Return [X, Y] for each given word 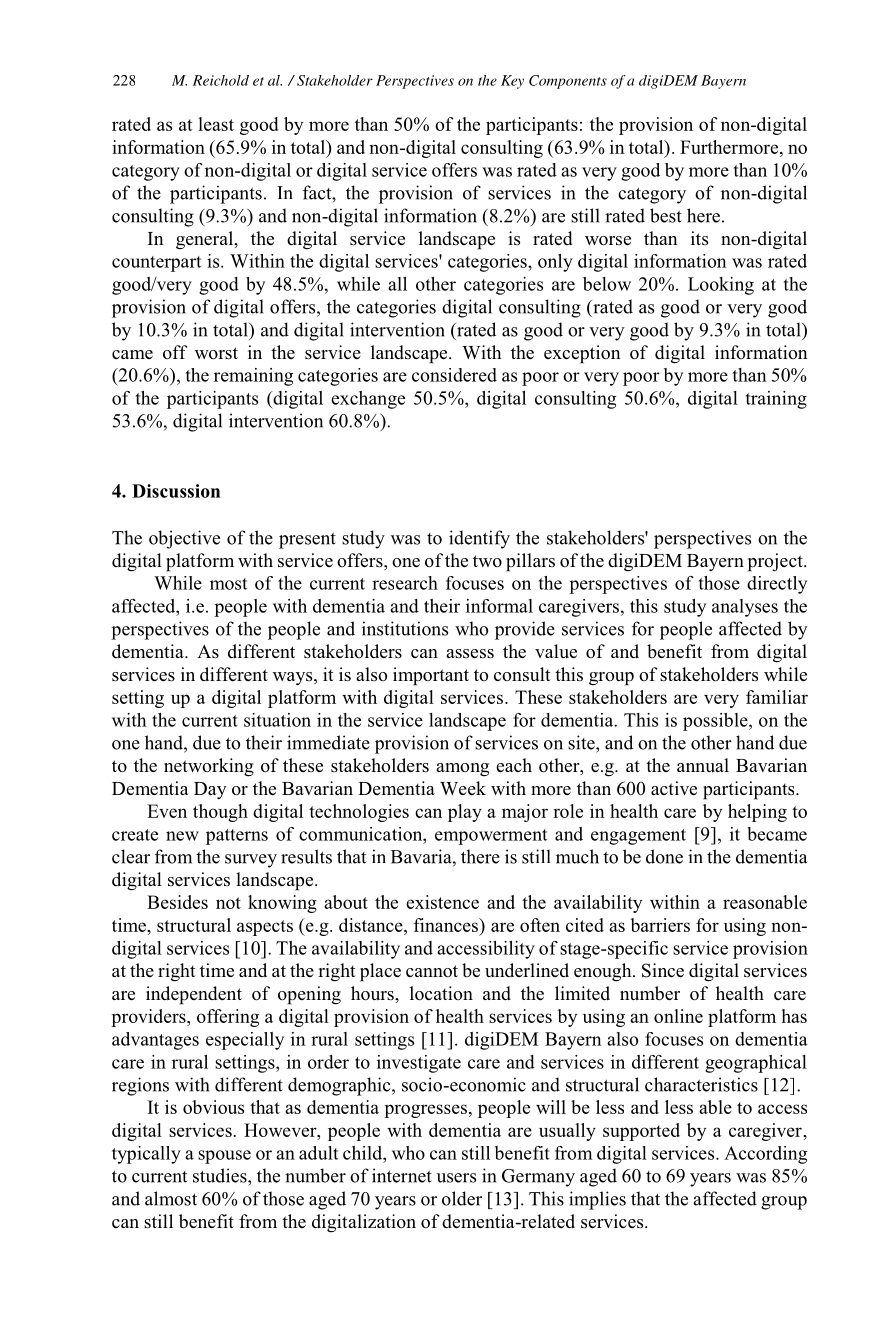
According [765, 1155]
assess [470, 654]
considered [454, 375]
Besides [177, 902]
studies [221, 1175]
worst [216, 353]
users [456, 1178]
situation [277, 720]
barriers [660, 925]
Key [512, 82]
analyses [745, 608]
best [666, 215]
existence [442, 902]
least [216, 124]
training [776, 400]
